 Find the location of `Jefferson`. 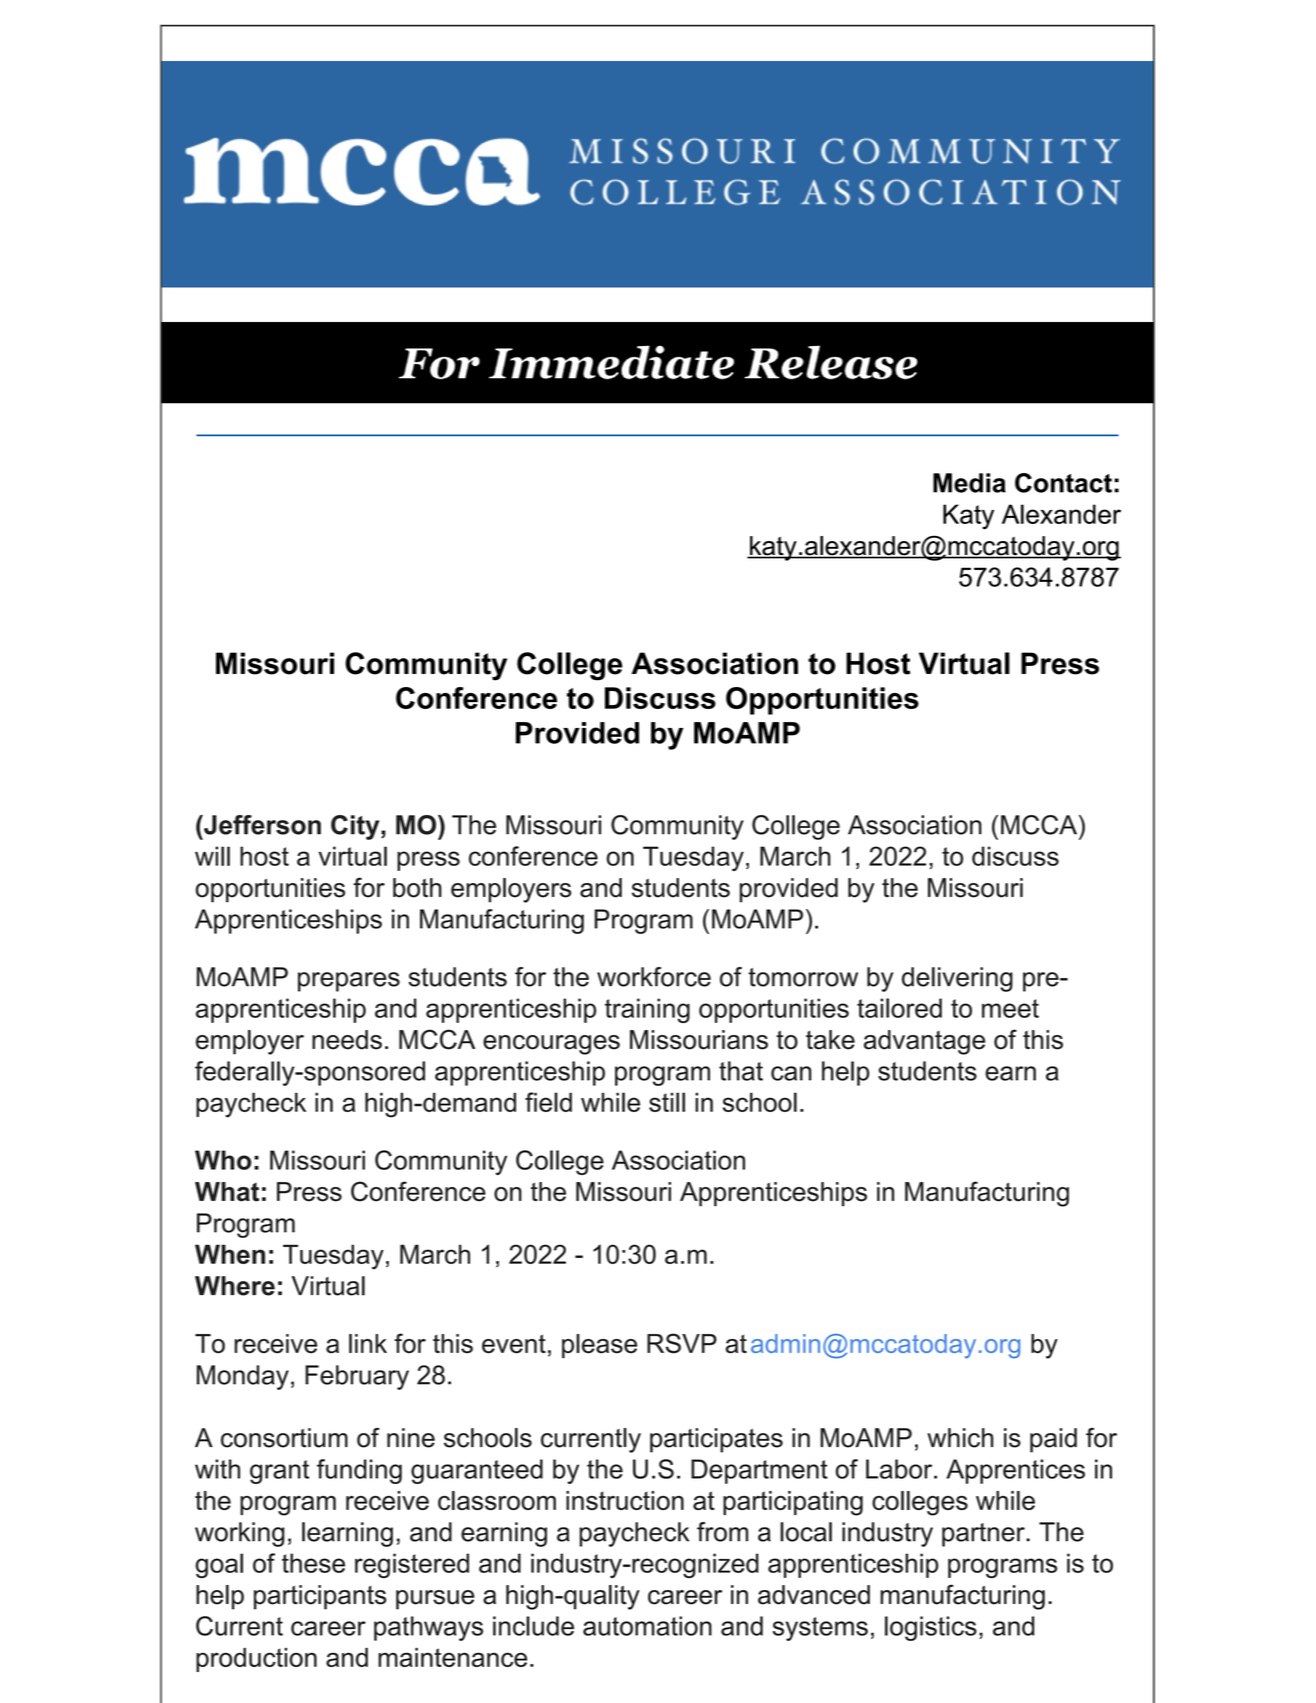

Jefferson is located at coordinates (261, 825).
